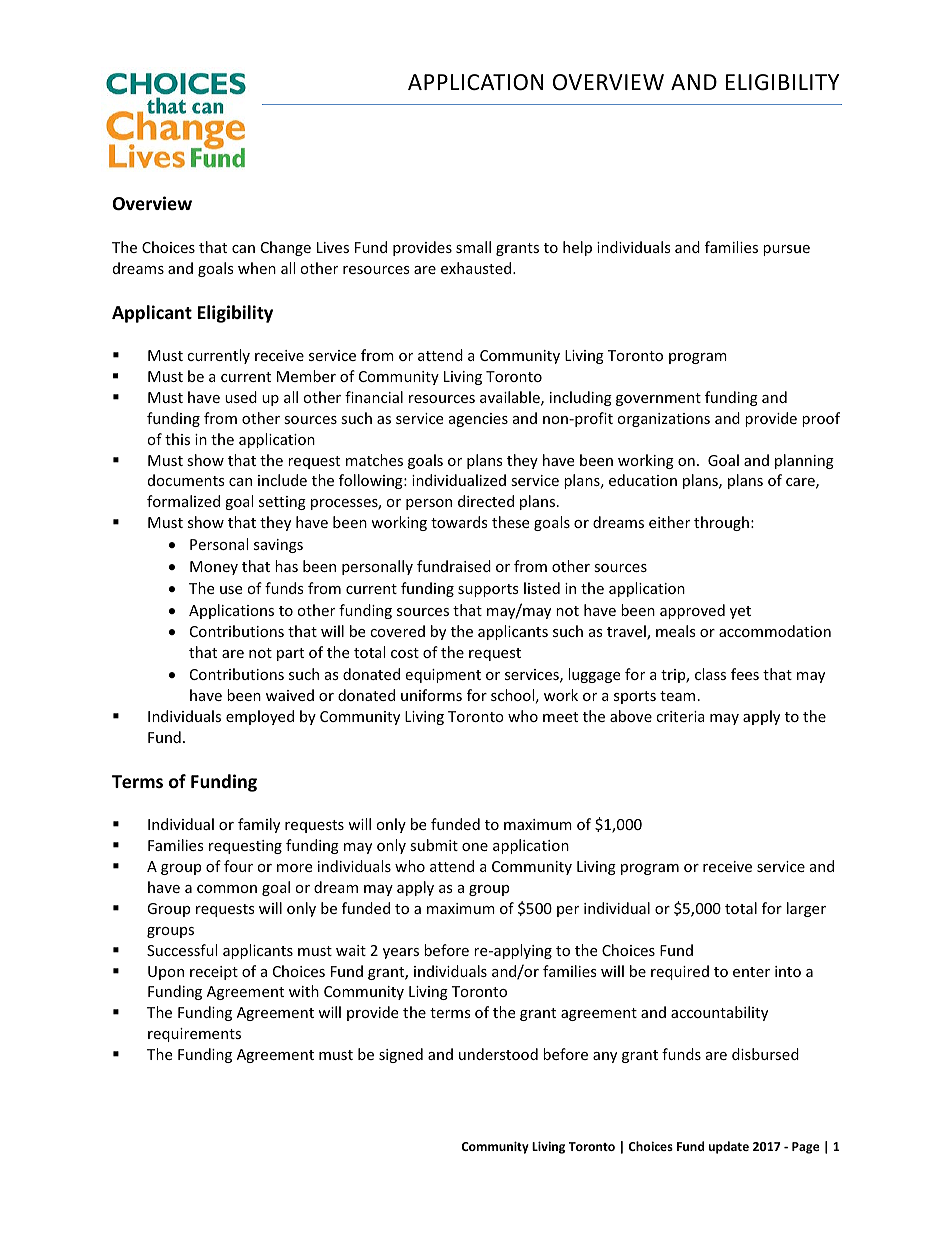  What do you see at coordinates (721, 523) in the image?
I see `through` at bounding box center [721, 523].
